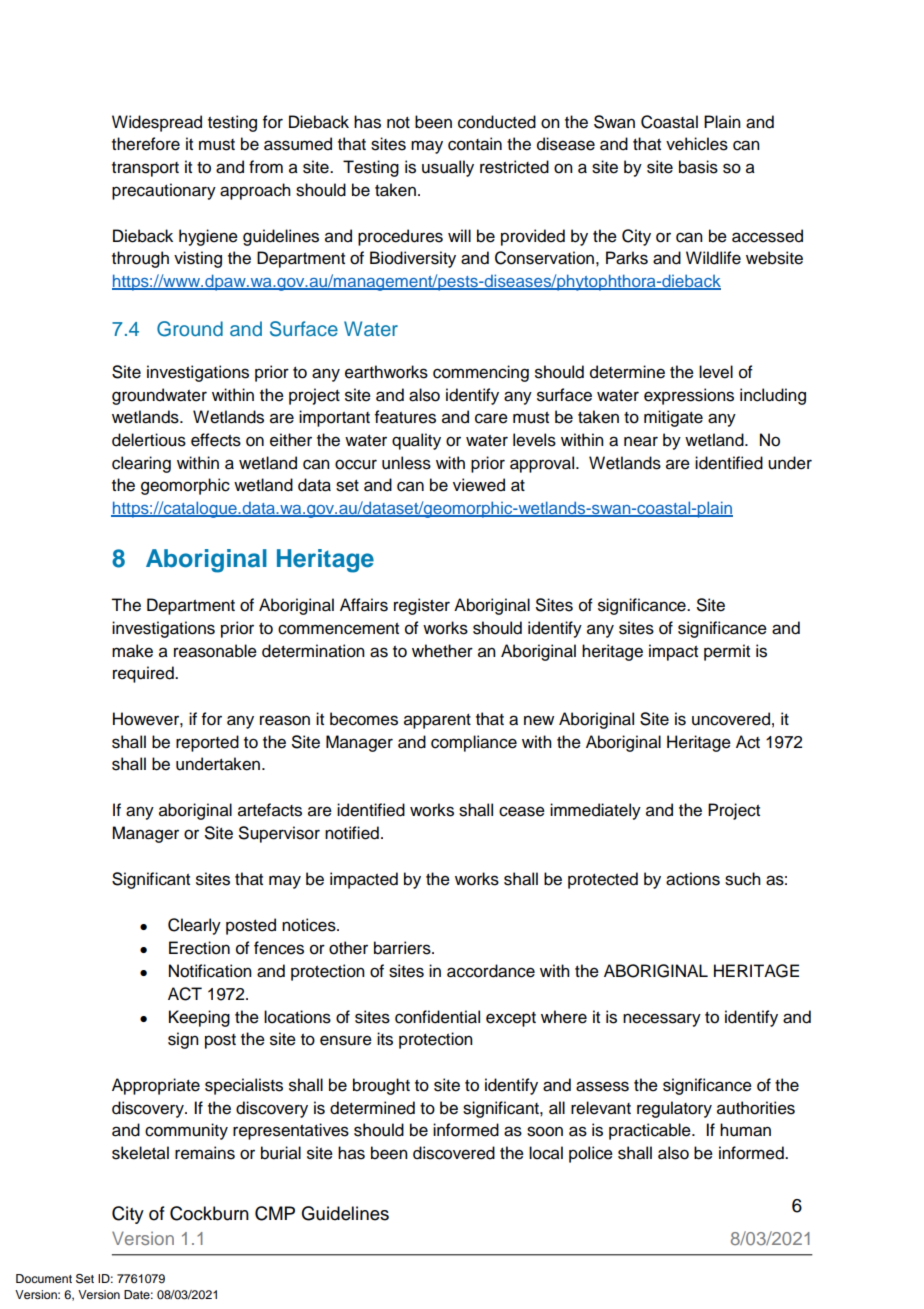 This image has height=1309, width=924. What do you see at coordinates (422, 606) in the image?
I see `register` at bounding box center [422, 606].
